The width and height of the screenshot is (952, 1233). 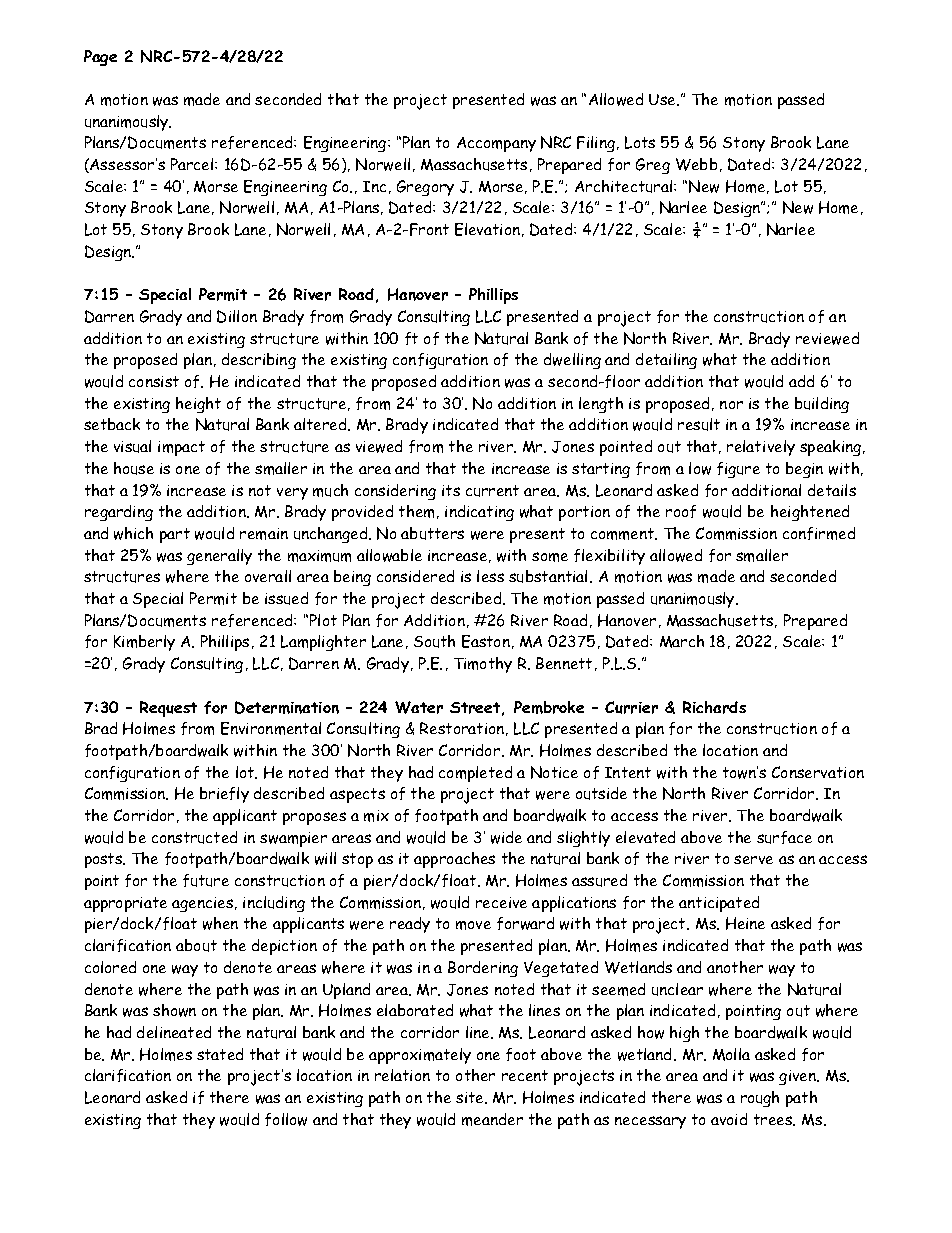 What do you see at coordinates (471, 1098) in the screenshot?
I see `site` at bounding box center [471, 1098].
